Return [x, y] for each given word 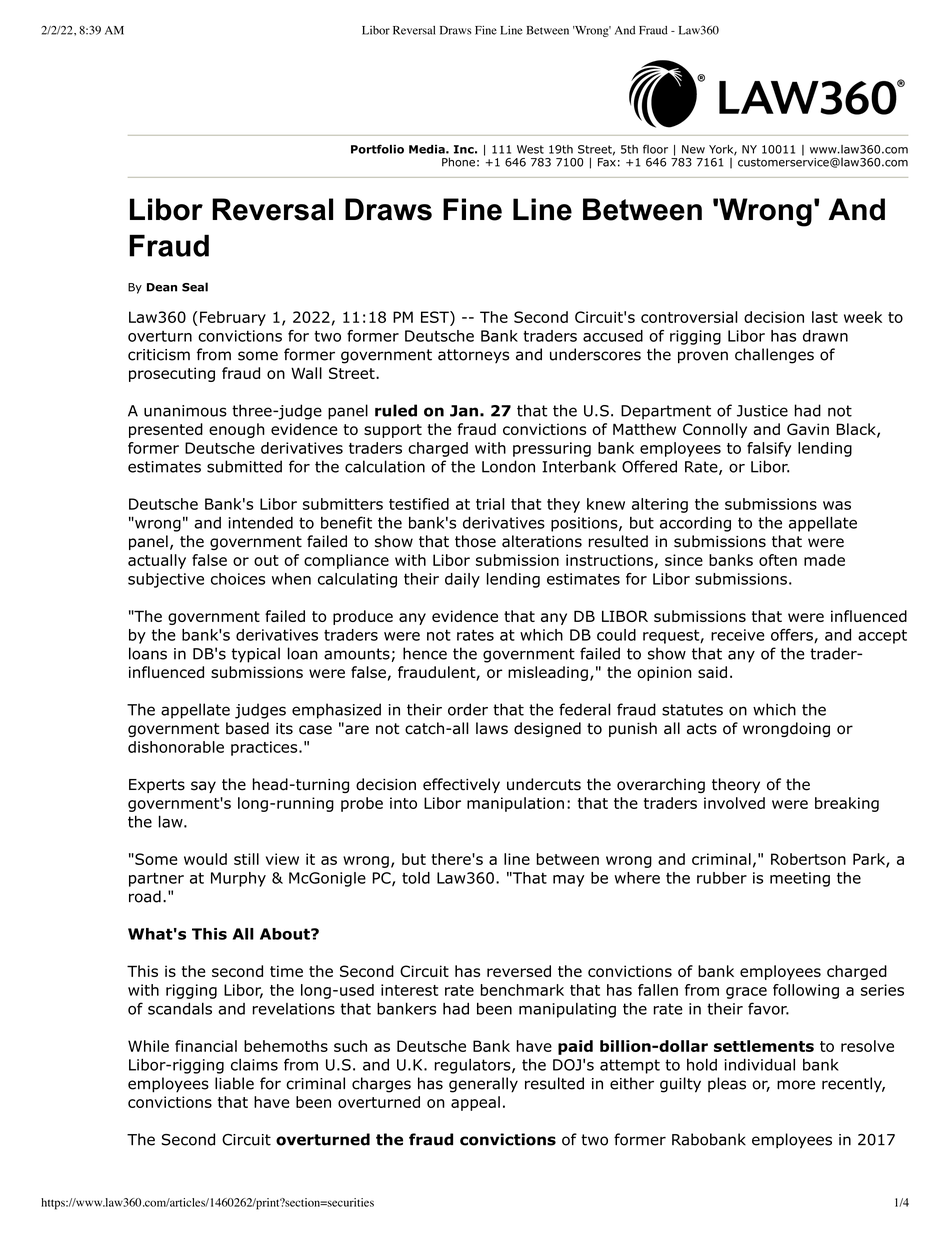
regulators [474, 1066]
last [825, 317]
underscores [595, 354]
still [246, 859]
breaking [847, 804]
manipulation [515, 804]
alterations [542, 541]
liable [234, 1083]
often [778, 560]
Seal [195, 287]
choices [238, 579]
